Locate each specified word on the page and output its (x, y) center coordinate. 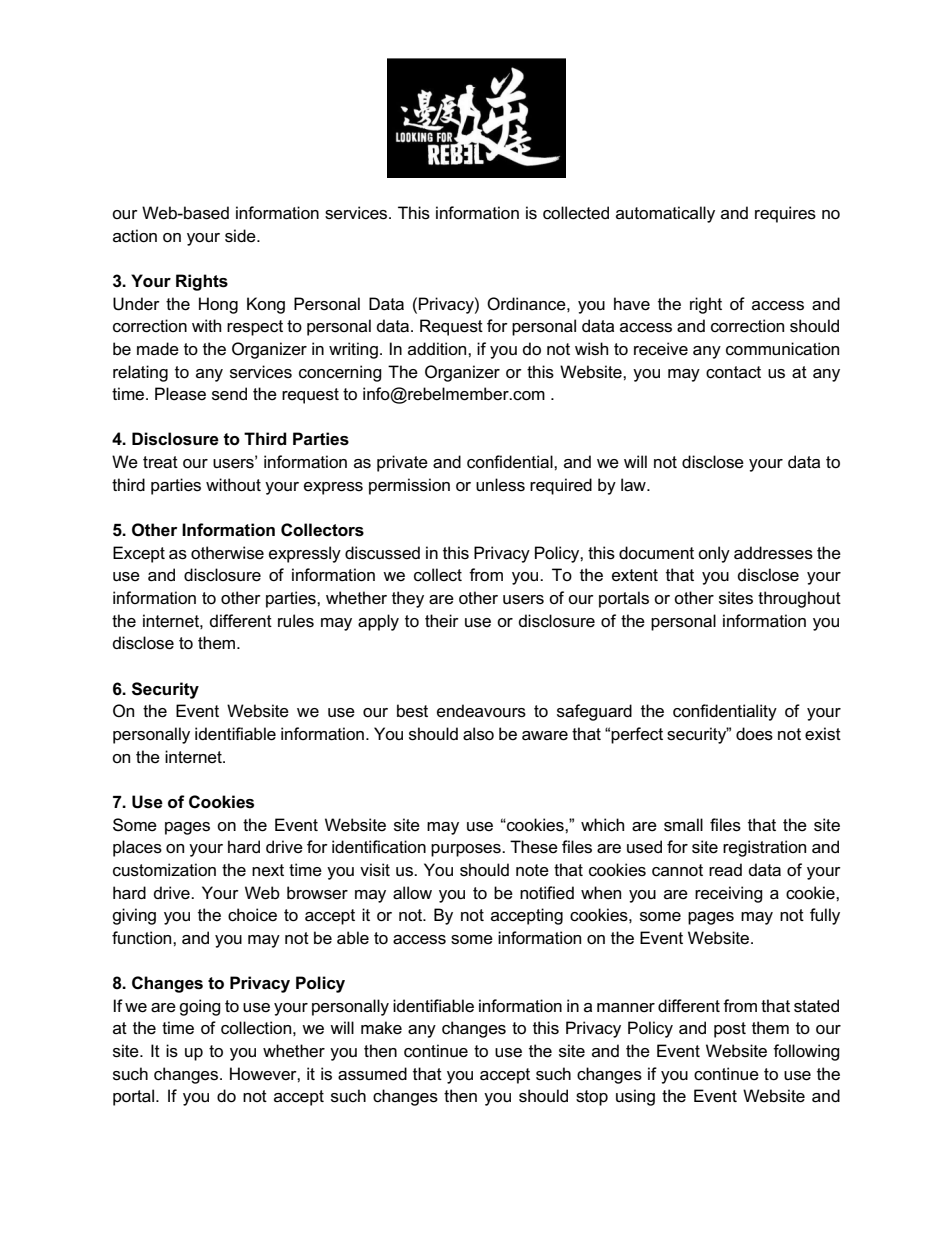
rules (296, 621)
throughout (799, 599)
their (442, 620)
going (200, 1007)
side (241, 236)
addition (438, 348)
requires (785, 214)
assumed (372, 1074)
